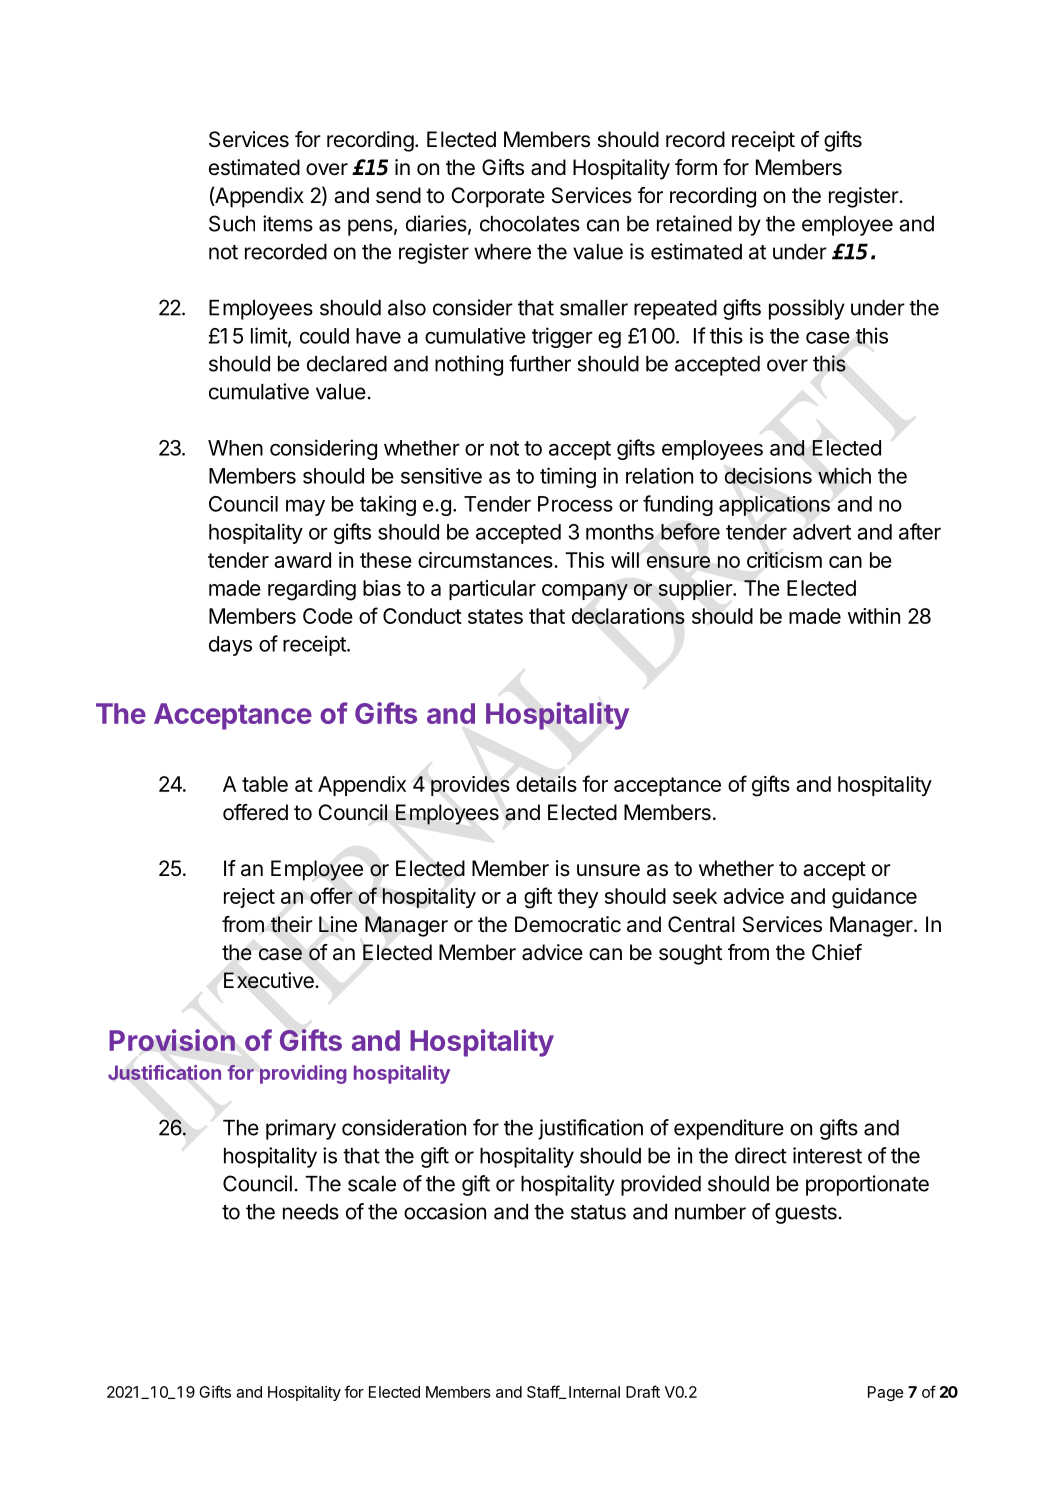 The height and width of the screenshot is (1487, 1051). What do you see at coordinates (546, 784) in the screenshot?
I see `details` at bounding box center [546, 784].
